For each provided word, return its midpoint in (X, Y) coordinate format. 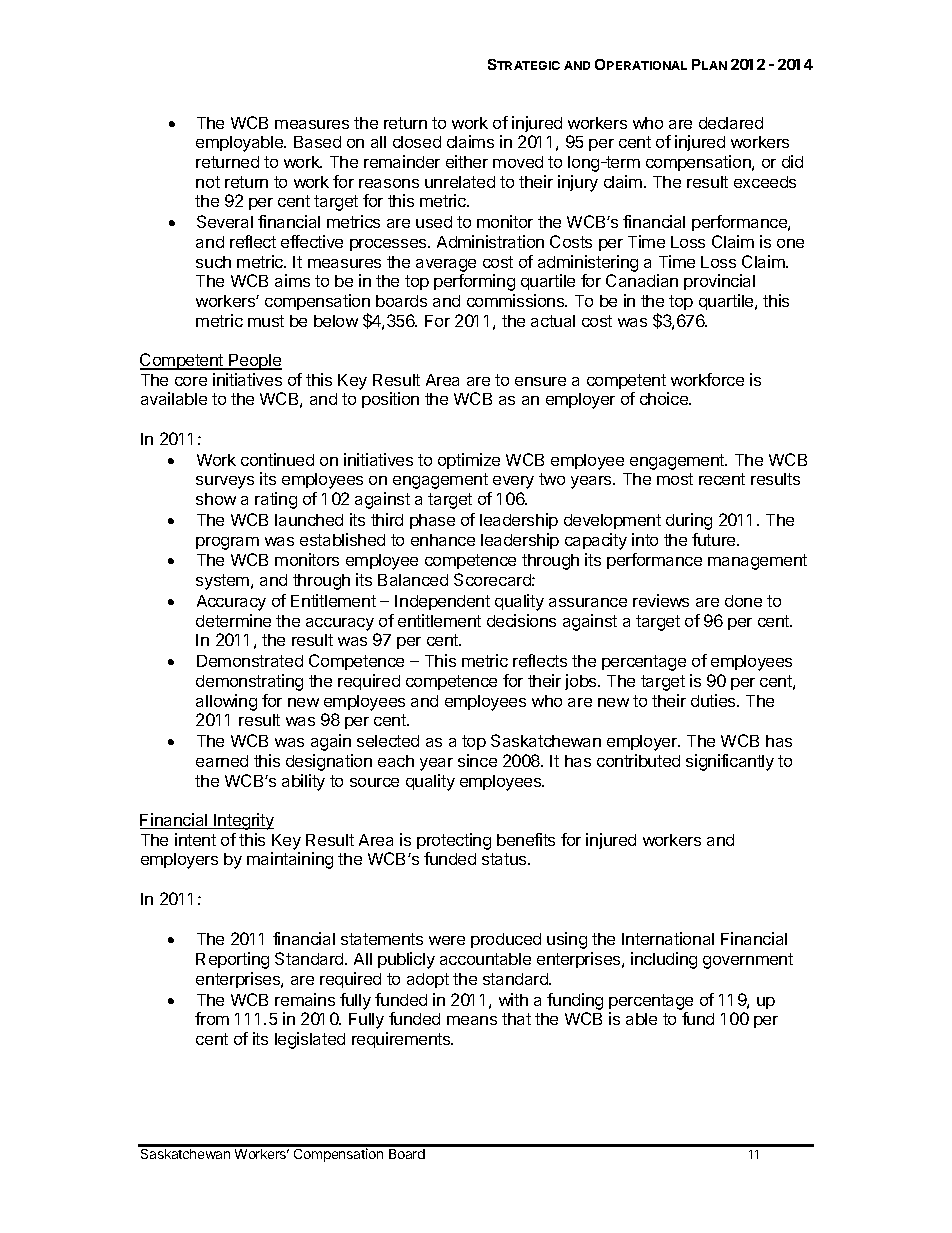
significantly (730, 762)
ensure (540, 381)
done (743, 601)
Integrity (243, 821)
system (224, 582)
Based (317, 142)
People (255, 362)
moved (518, 162)
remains (305, 999)
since (477, 760)
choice (665, 398)
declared (731, 123)
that (516, 1019)
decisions (521, 620)
